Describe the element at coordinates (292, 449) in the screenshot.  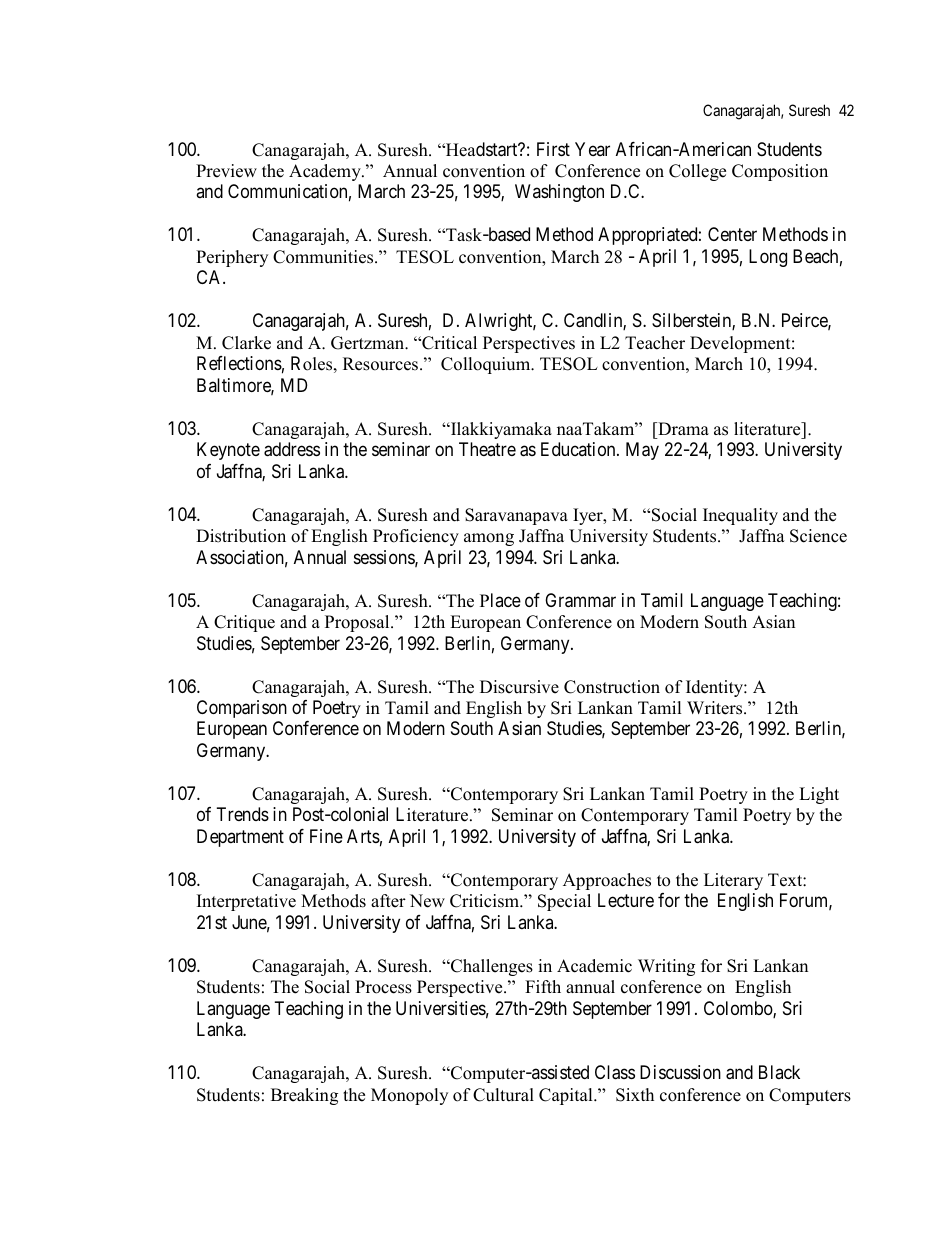
I see `address` at that location.
